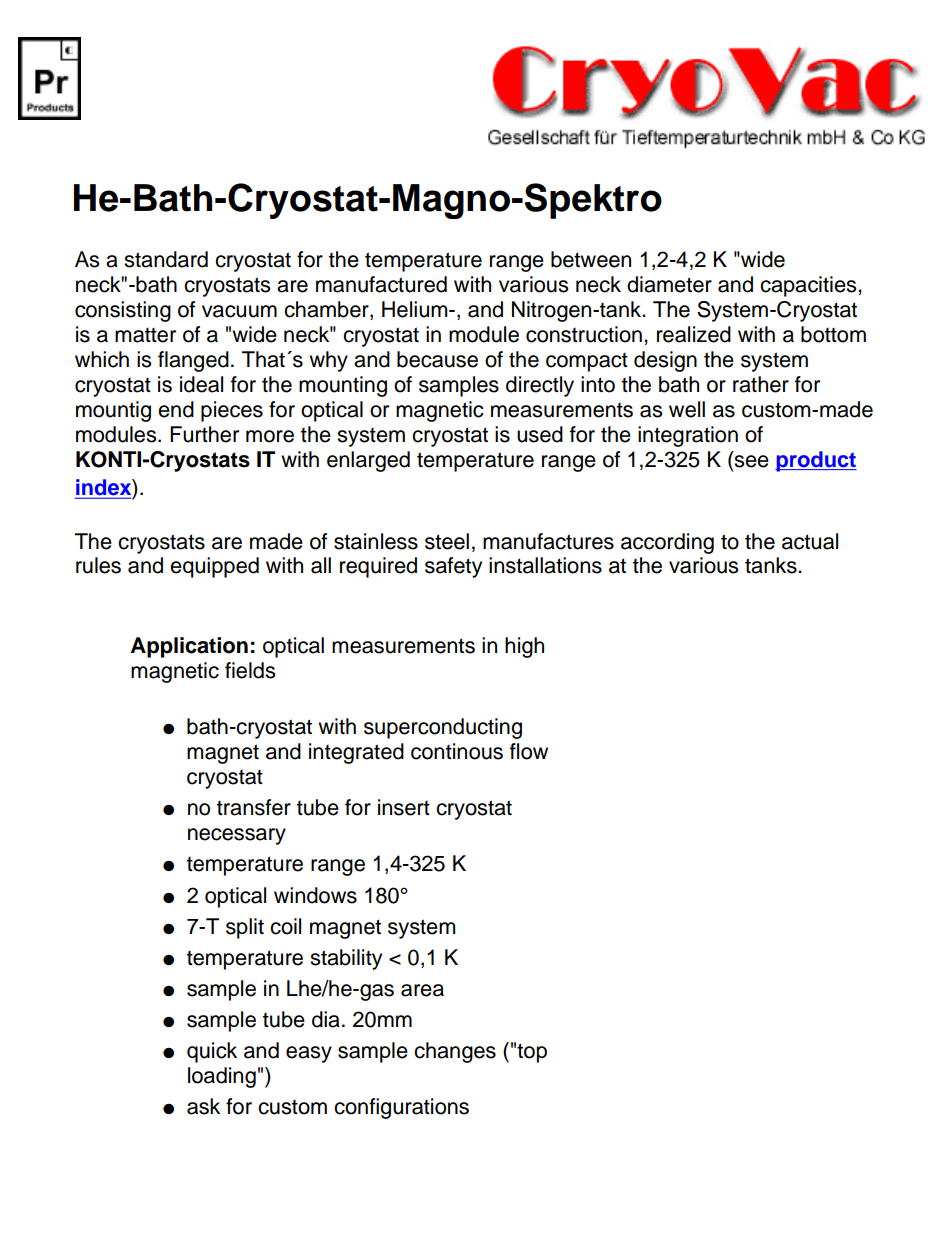  Describe the element at coordinates (416, 309) in the document. I see `Helium` at that location.
